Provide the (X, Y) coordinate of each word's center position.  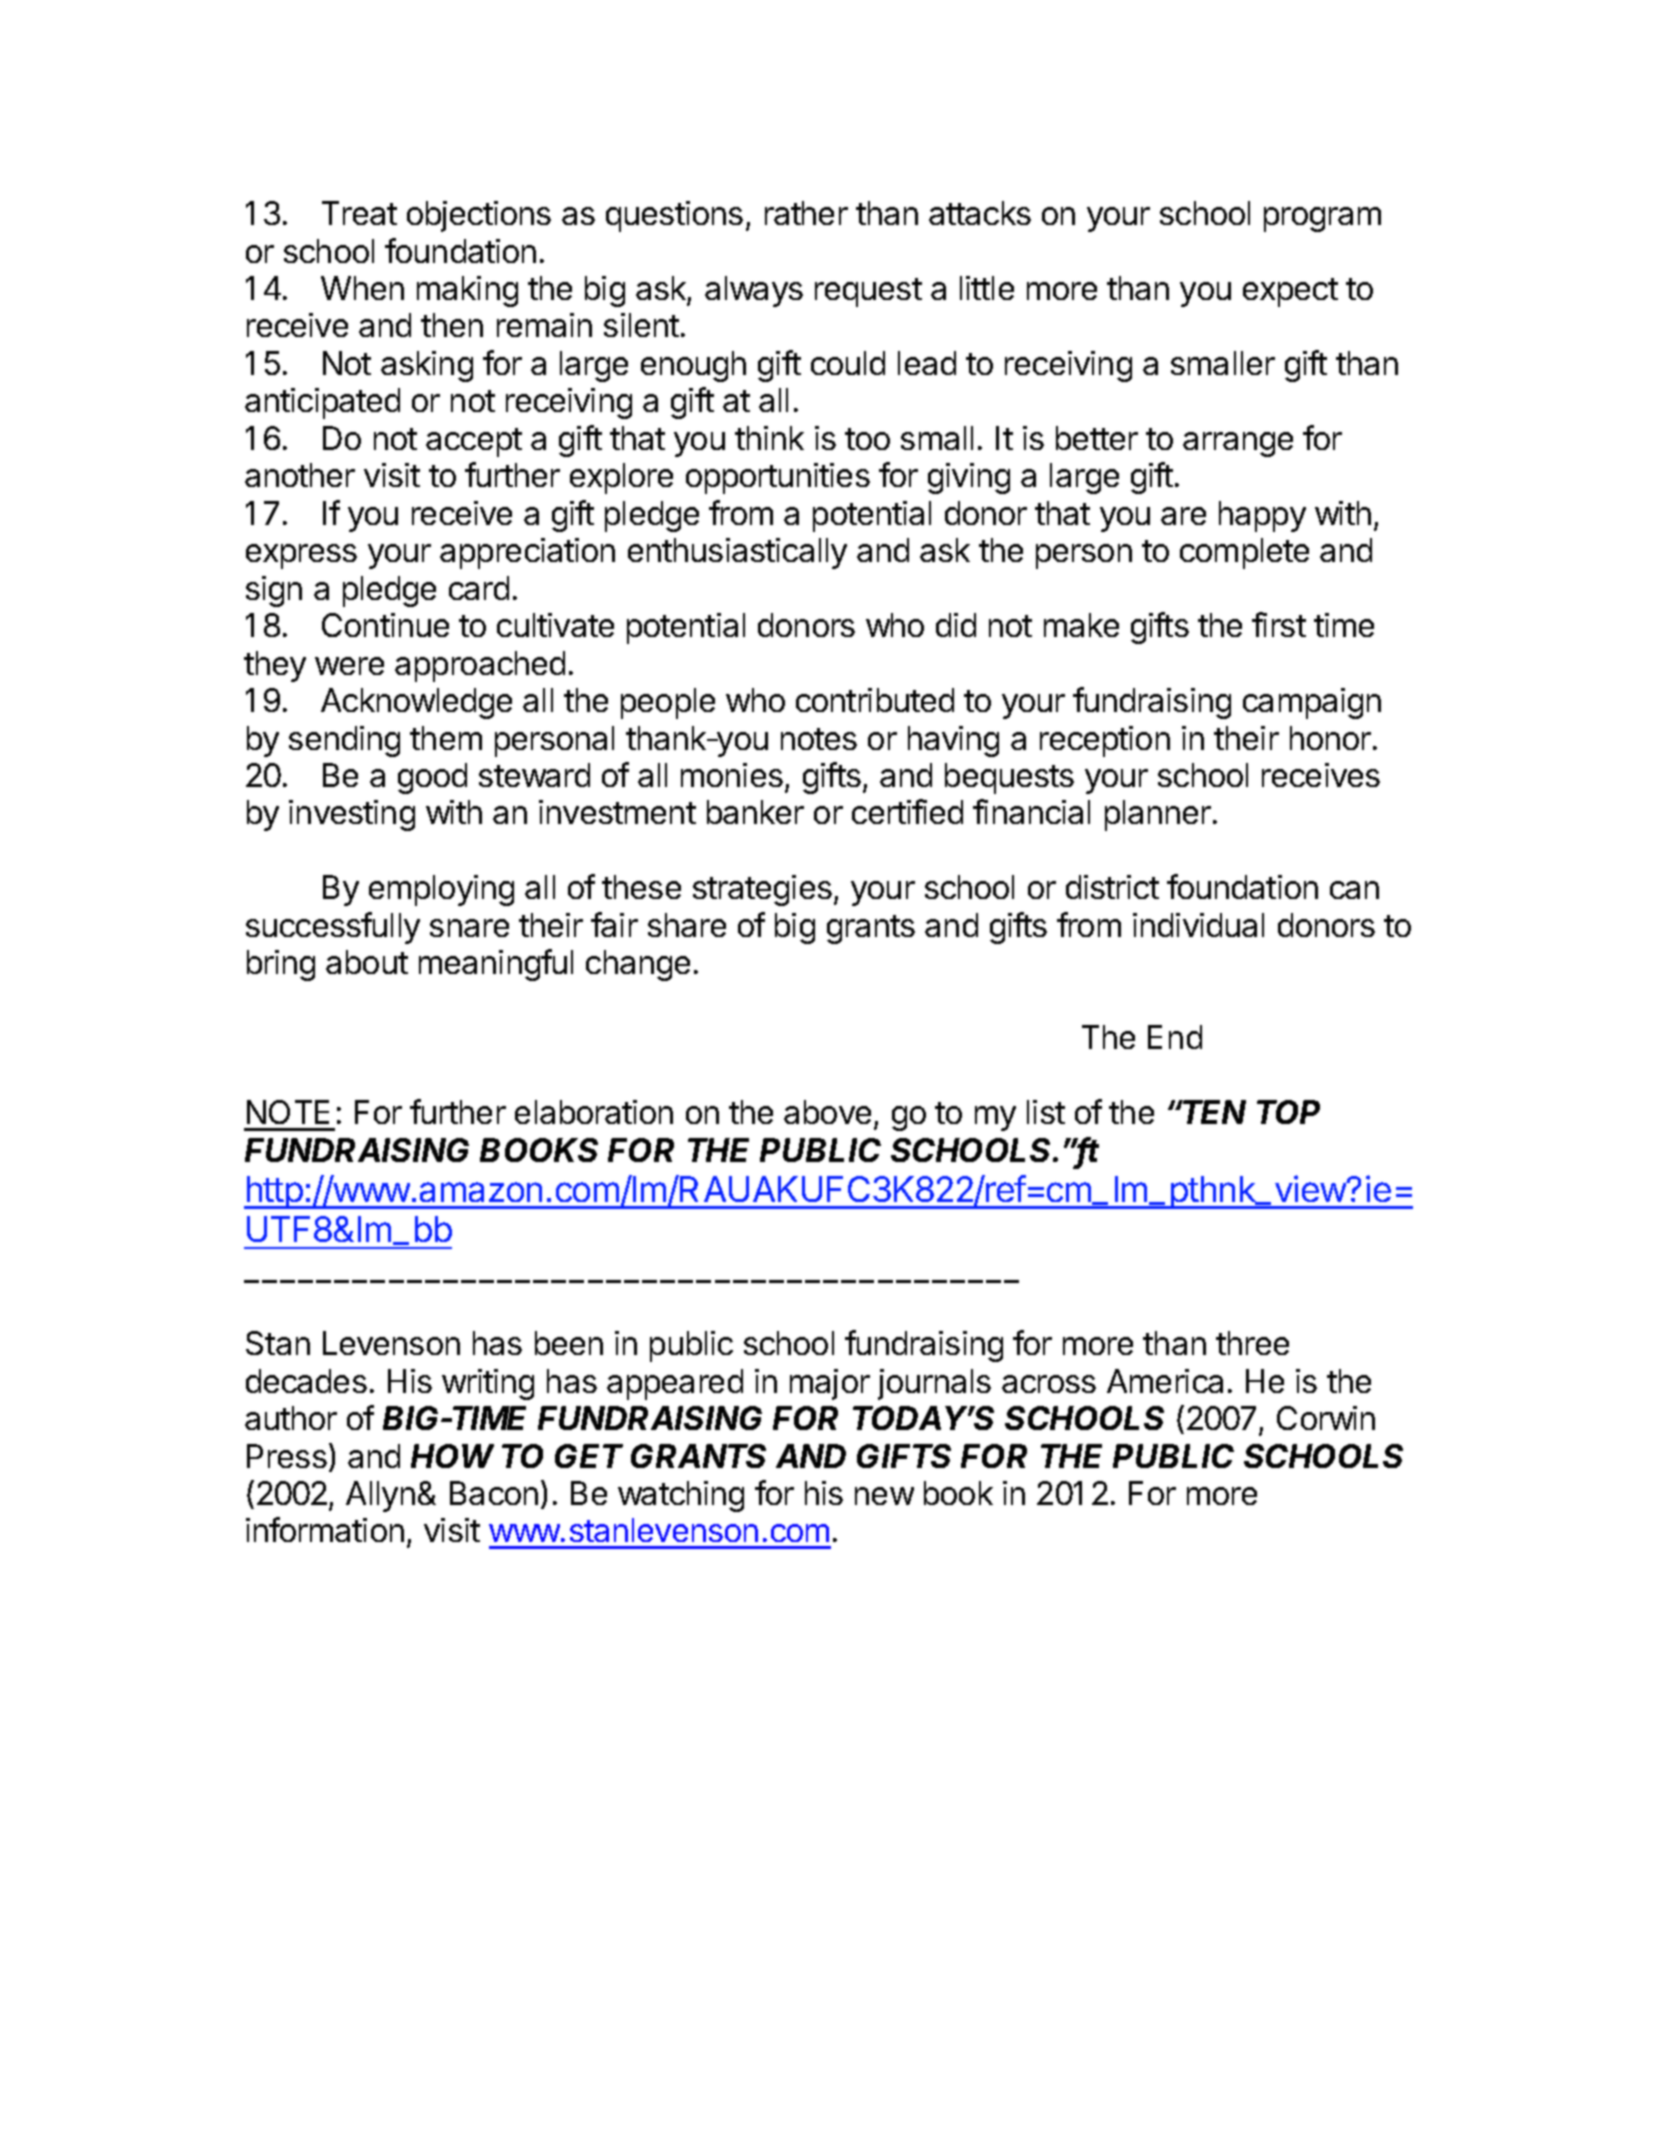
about (367, 962)
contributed (875, 700)
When (362, 288)
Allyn (380, 1496)
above (827, 1112)
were (349, 666)
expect (1290, 292)
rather (806, 213)
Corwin (1326, 1418)
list (1046, 1112)
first (1279, 624)
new (884, 1496)
